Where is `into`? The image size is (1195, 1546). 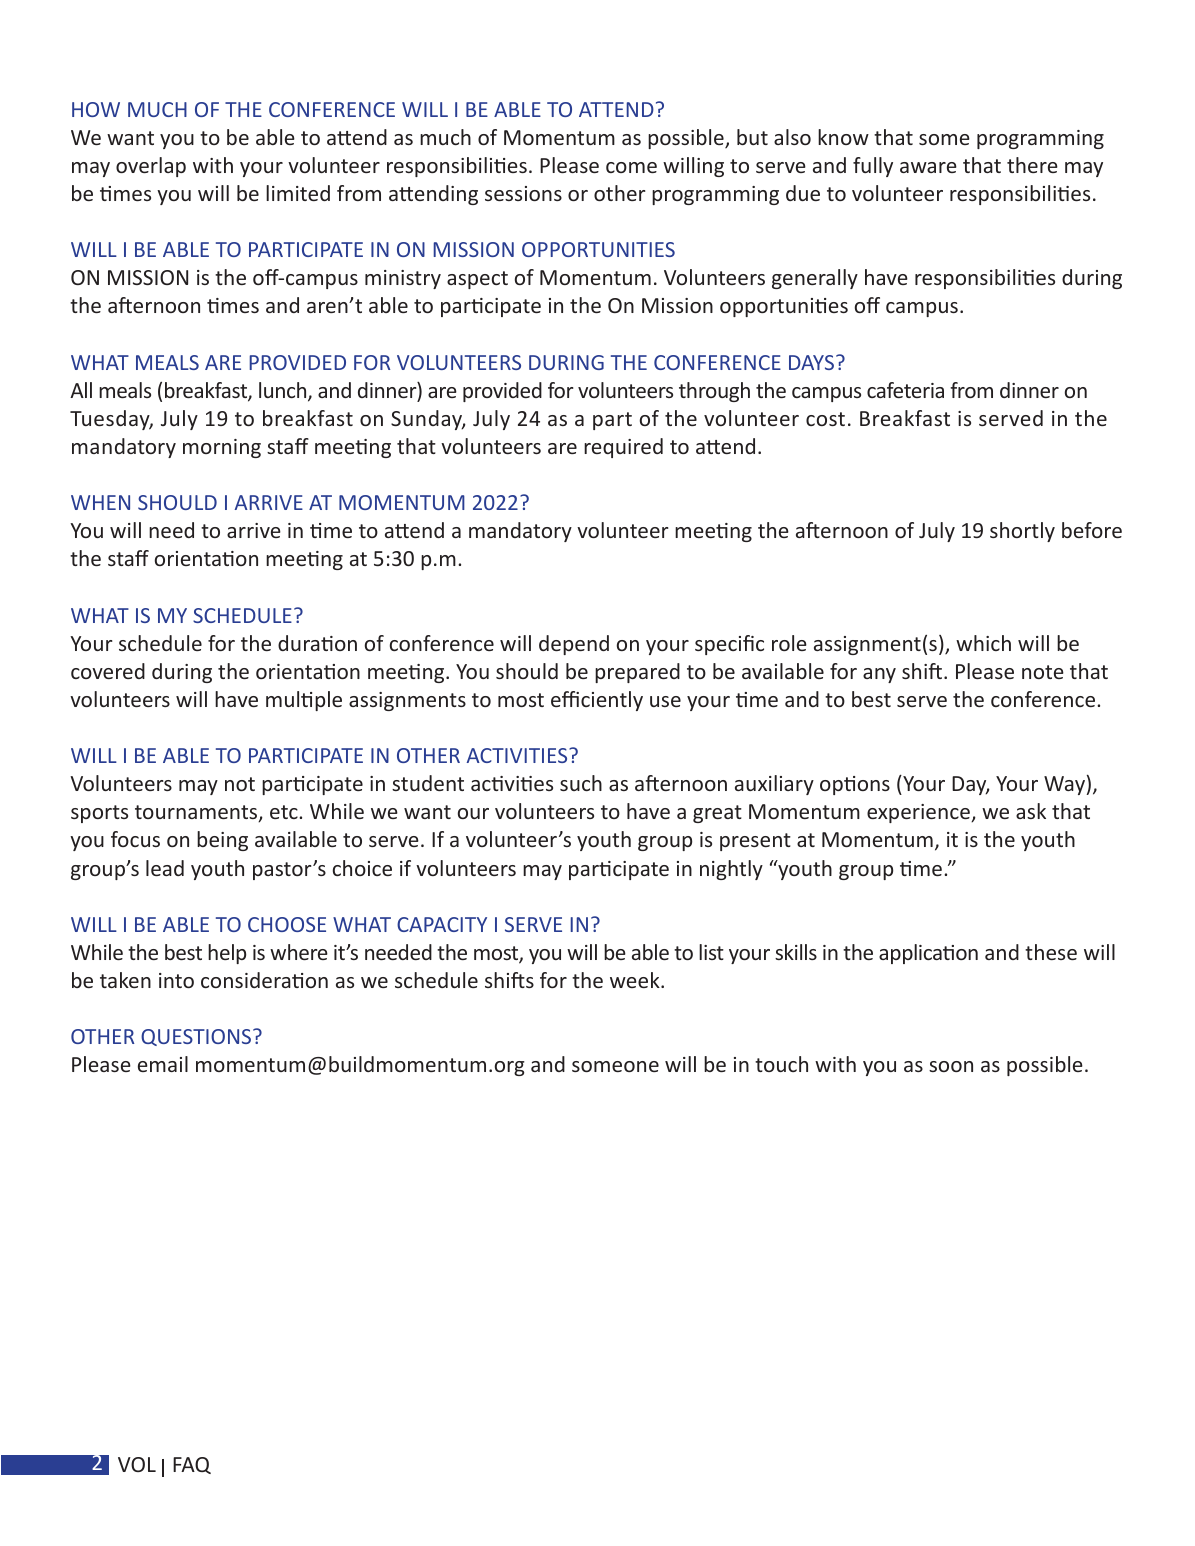
into is located at coordinates (176, 980).
